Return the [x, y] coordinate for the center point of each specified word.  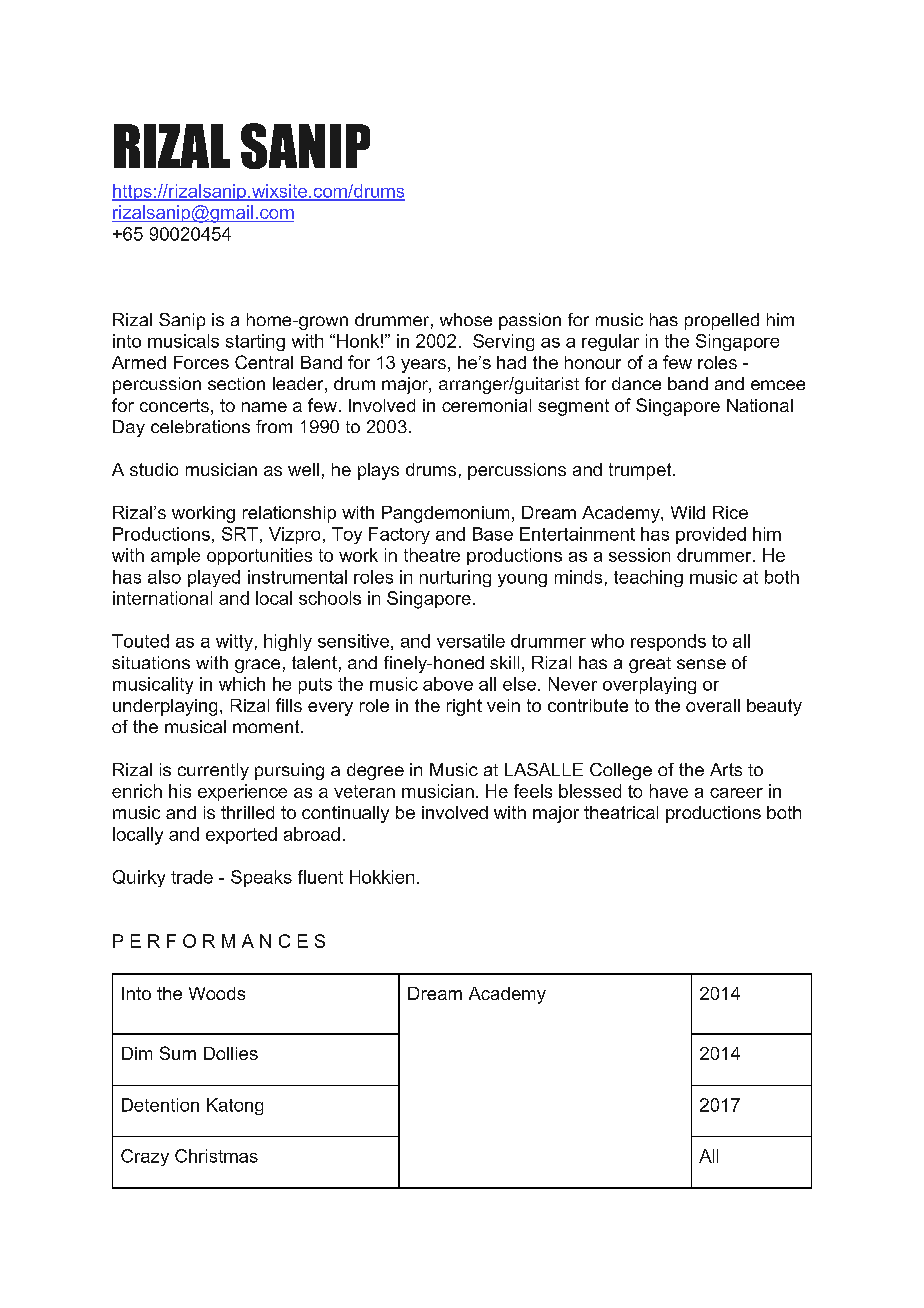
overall [713, 705]
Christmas [216, 1156]
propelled [722, 321]
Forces [201, 362]
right [464, 707]
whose [466, 319]
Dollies [231, 1053]
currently [213, 771]
